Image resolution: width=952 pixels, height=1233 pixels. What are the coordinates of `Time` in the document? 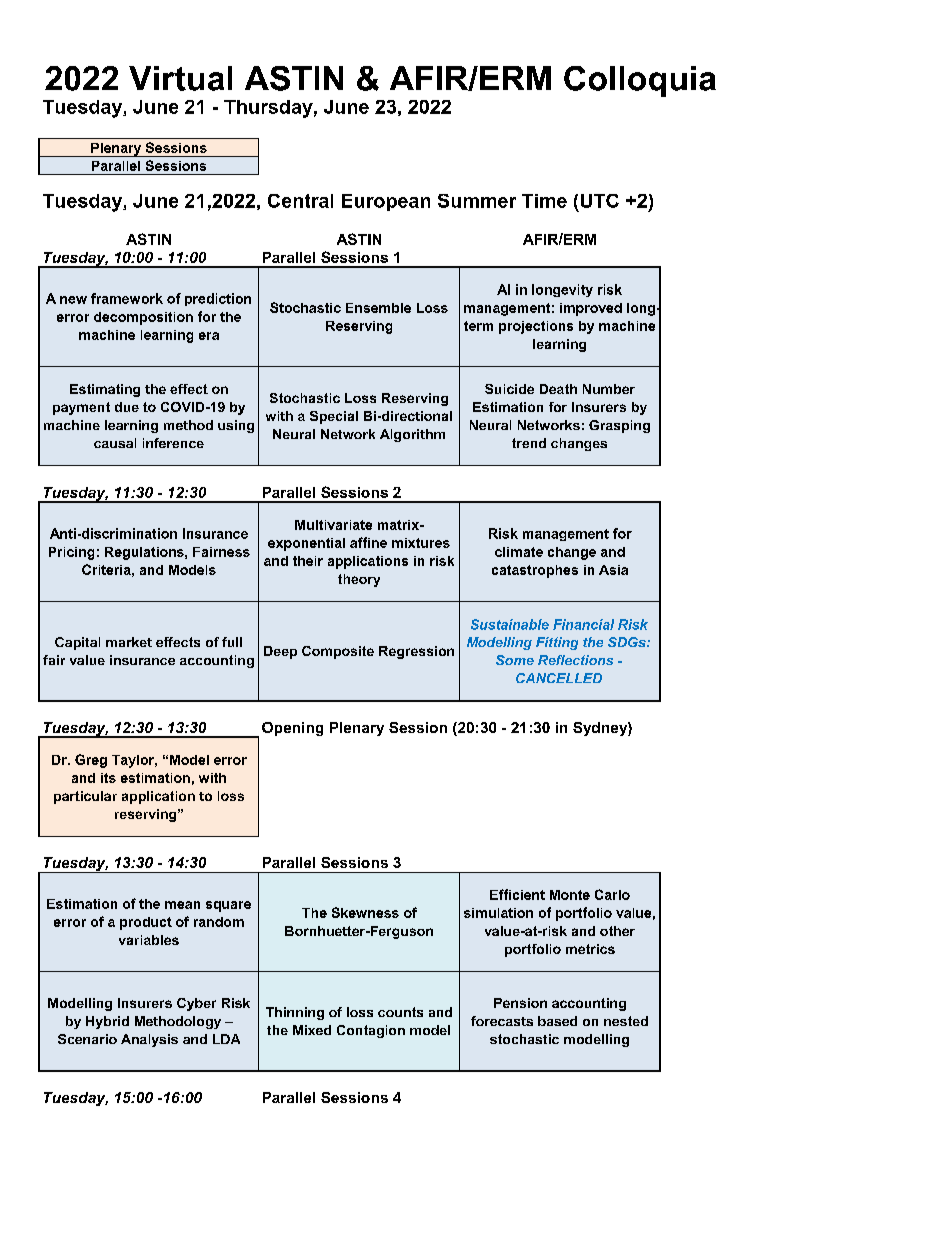 It's located at (544, 201).
